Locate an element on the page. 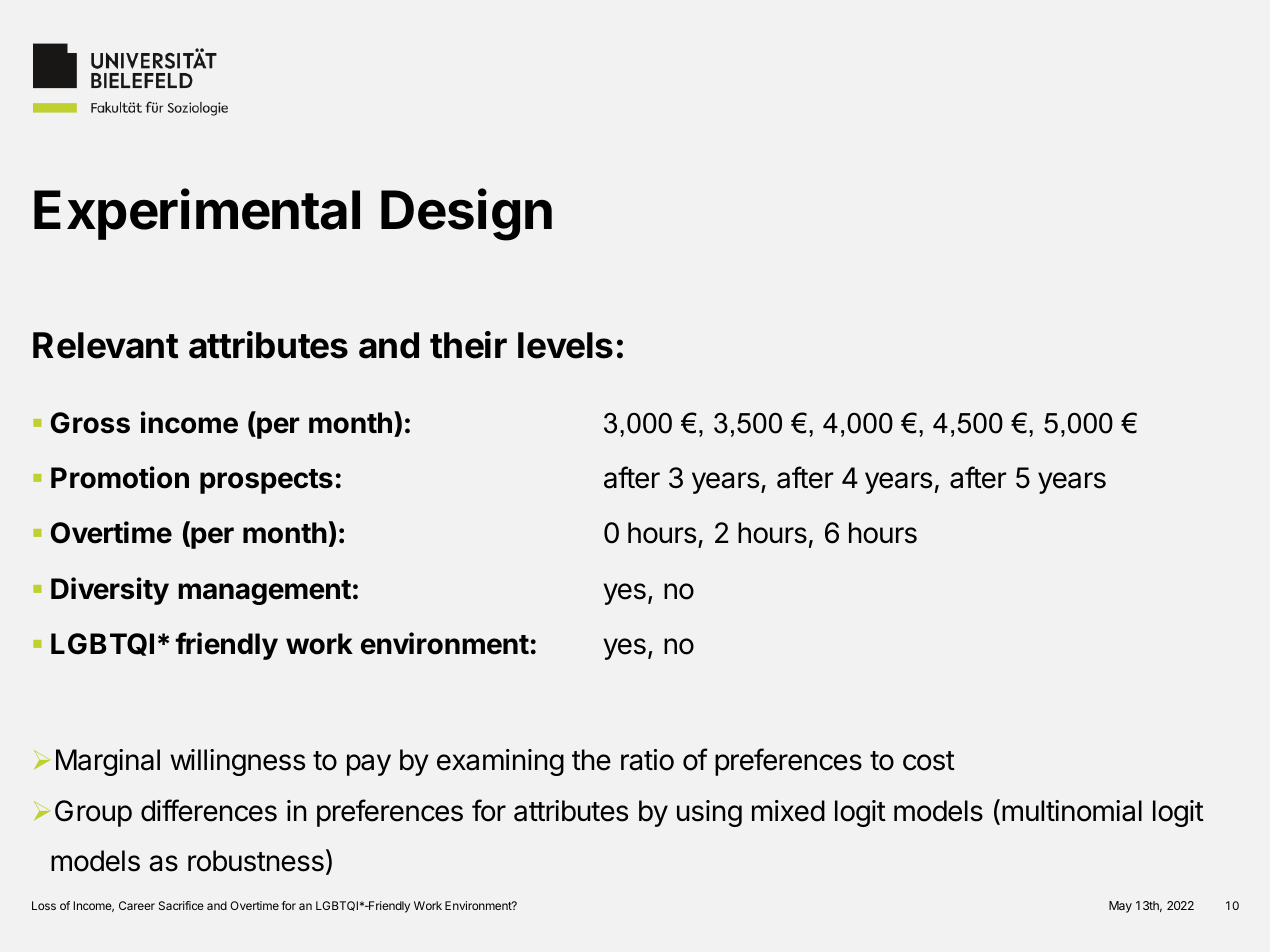 The image size is (1270, 952). ratio is located at coordinates (647, 760).
